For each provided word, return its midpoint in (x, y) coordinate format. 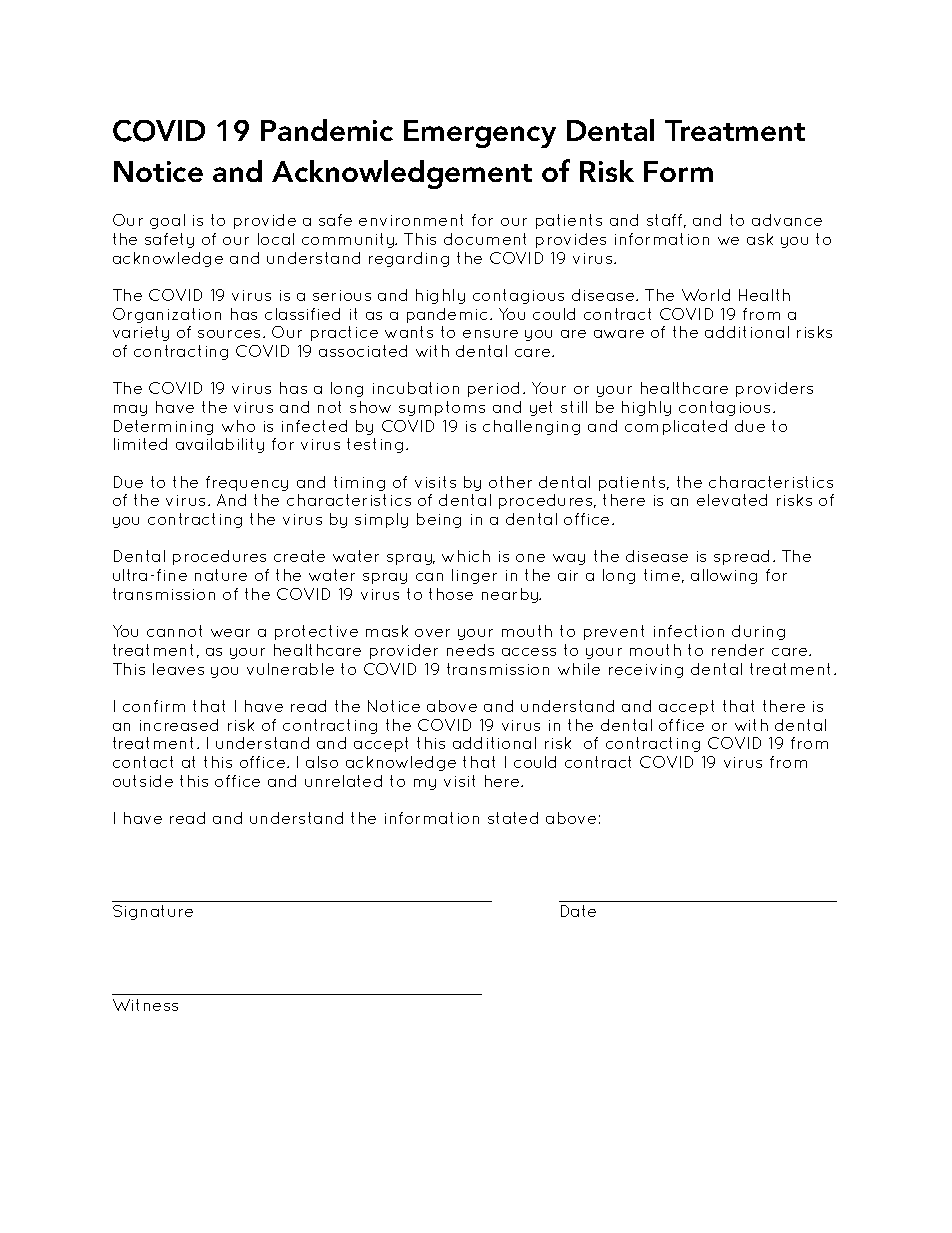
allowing (724, 576)
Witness (145, 1005)
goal (167, 221)
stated (513, 818)
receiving (646, 671)
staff (666, 221)
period (493, 389)
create (299, 556)
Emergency (480, 134)
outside (143, 781)
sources (231, 334)
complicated (676, 427)
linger (474, 576)
